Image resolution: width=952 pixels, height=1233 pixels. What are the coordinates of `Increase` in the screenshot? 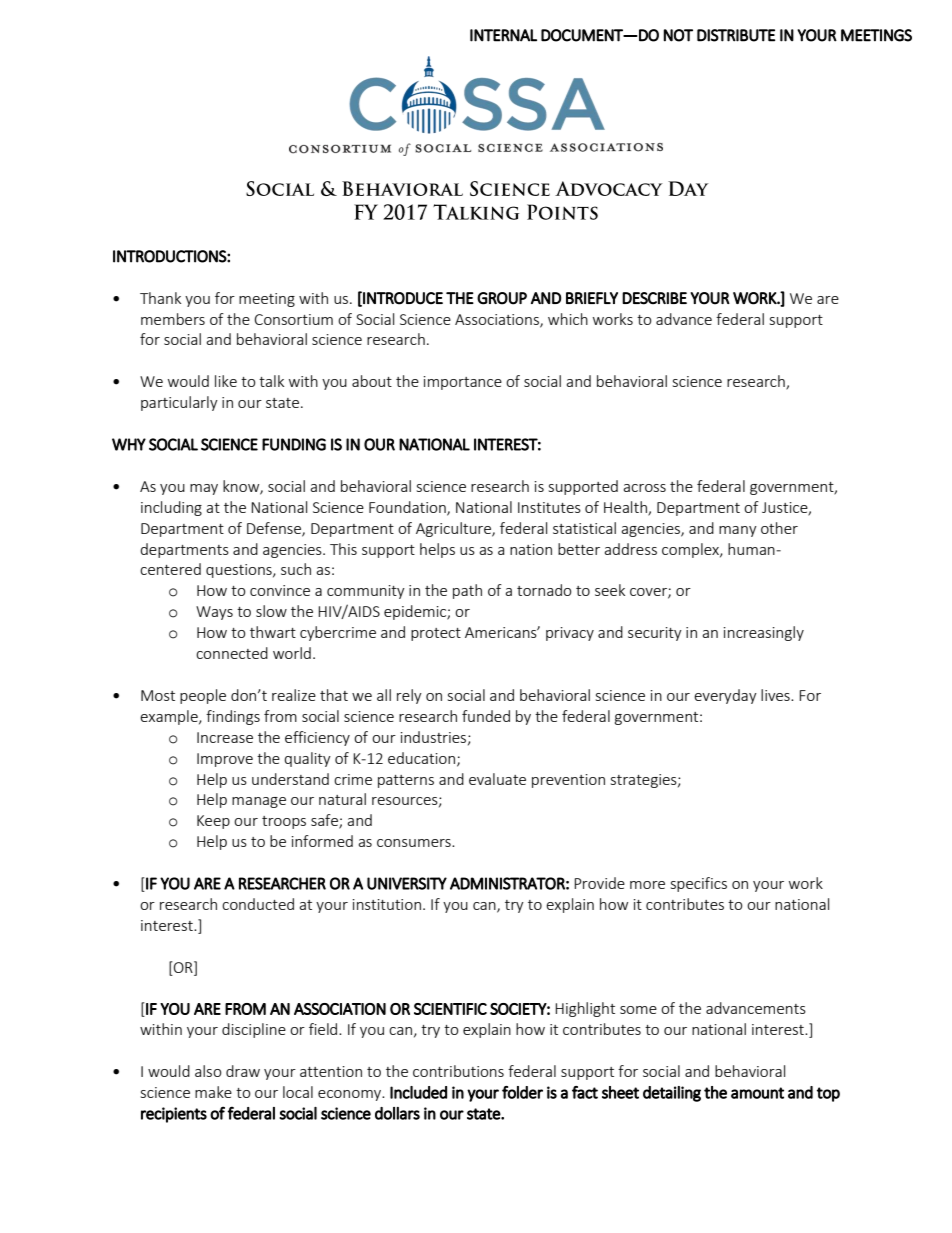 It's located at (225, 737).
